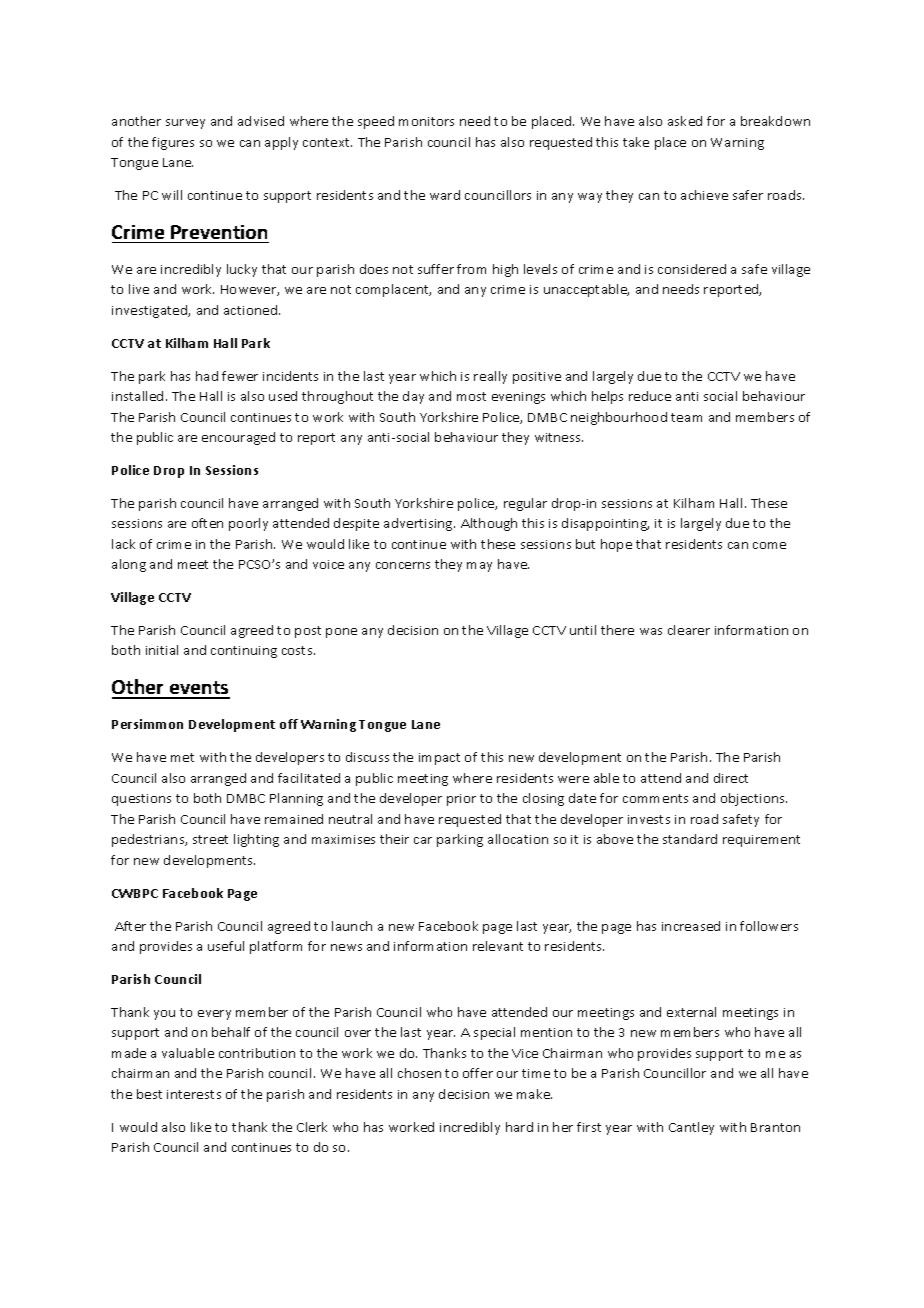 The height and width of the screenshot is (1308, 924). Describe the element at coordinates (238, 438) in the screenshot. I see `encouraged` at that location.
